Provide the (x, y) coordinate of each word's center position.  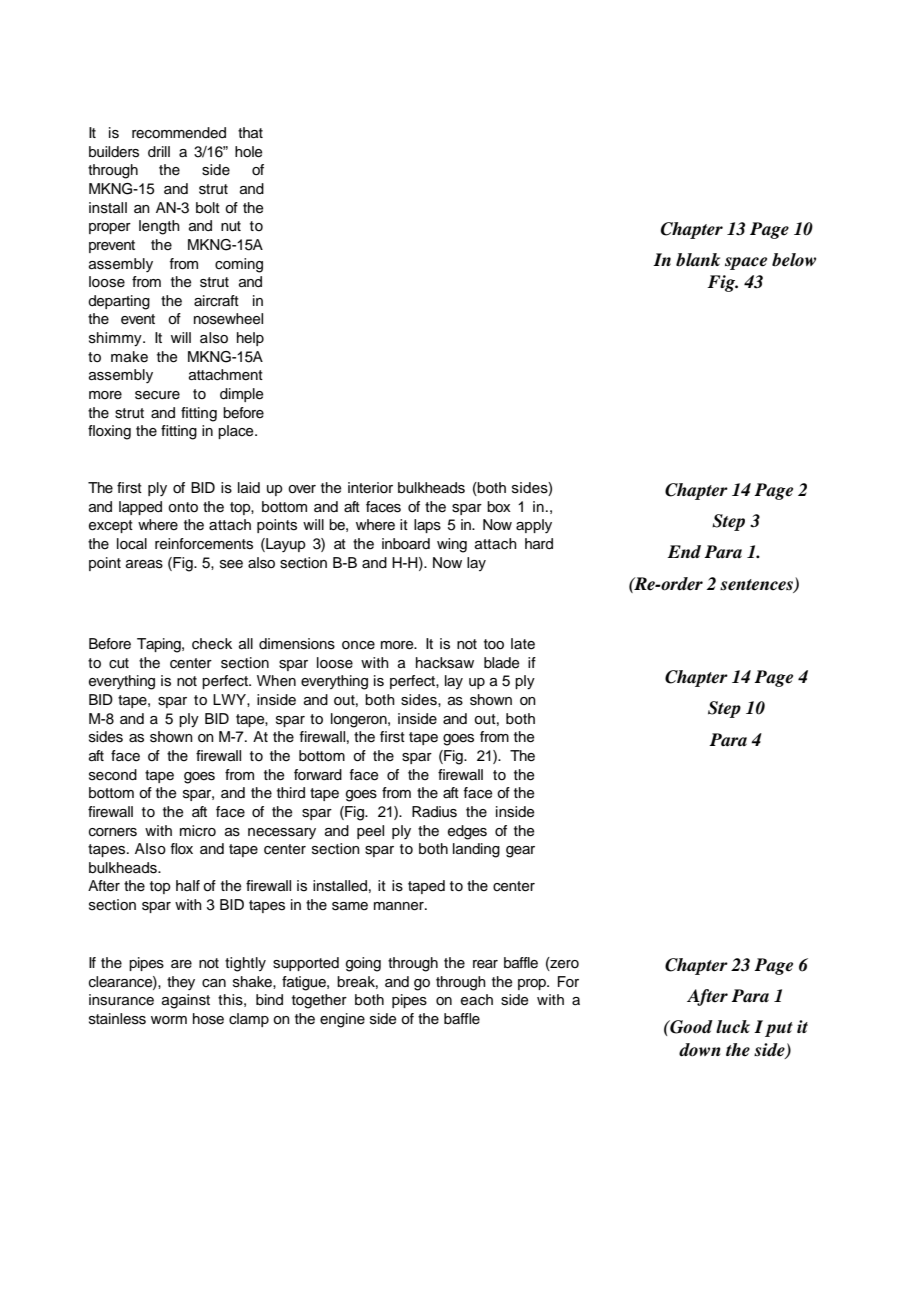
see (231, 564)
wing (452, 545)
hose (208, 1019)
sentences (757, 586)
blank (698, 260)
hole (248, 152)
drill (159, 151)
